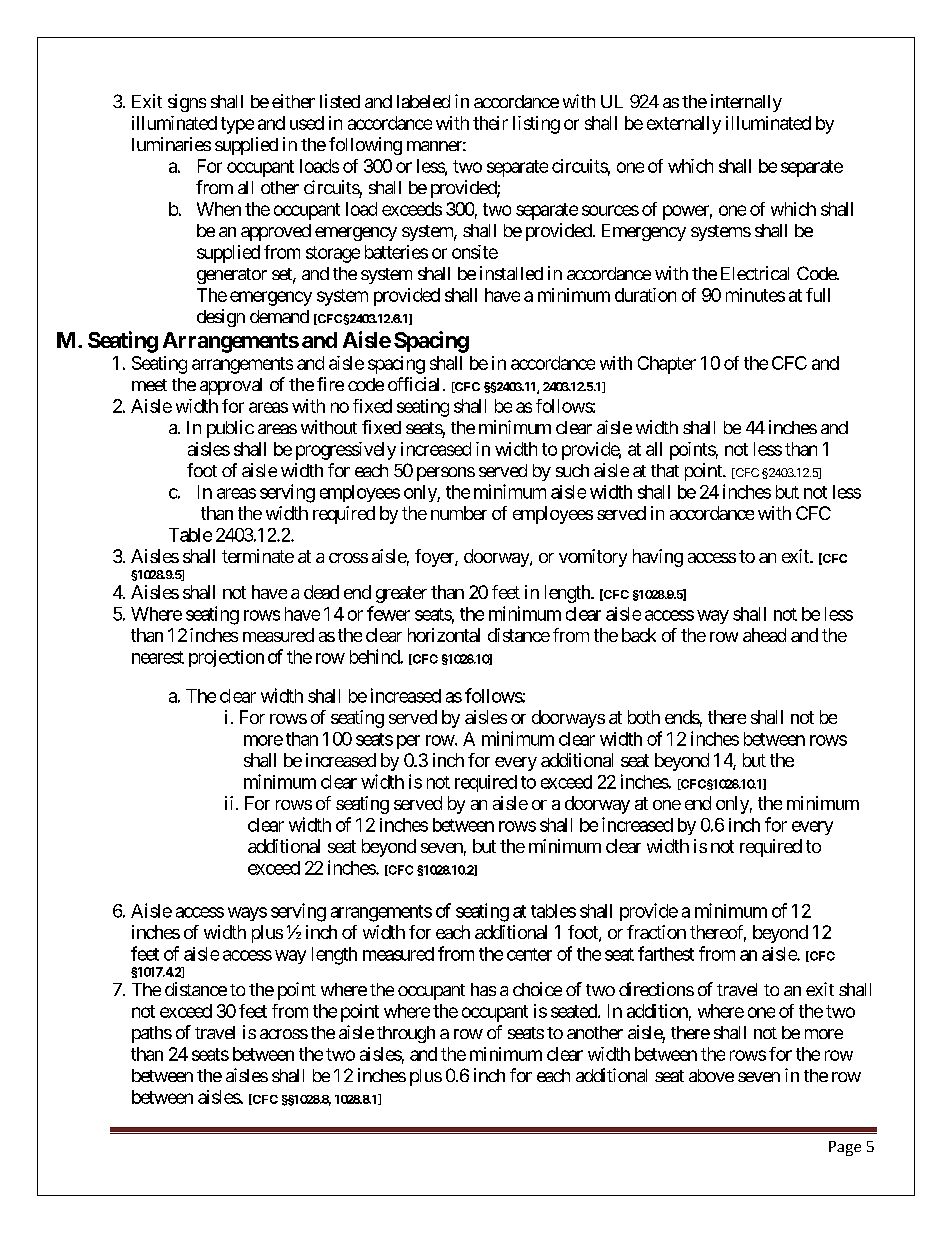 Image resolution: width=952 pixels, height=1233 pixels. What do you see at coordinates (152, 1034) in the screenshot?
I see `paths` at bounding box center [152, 1034].
